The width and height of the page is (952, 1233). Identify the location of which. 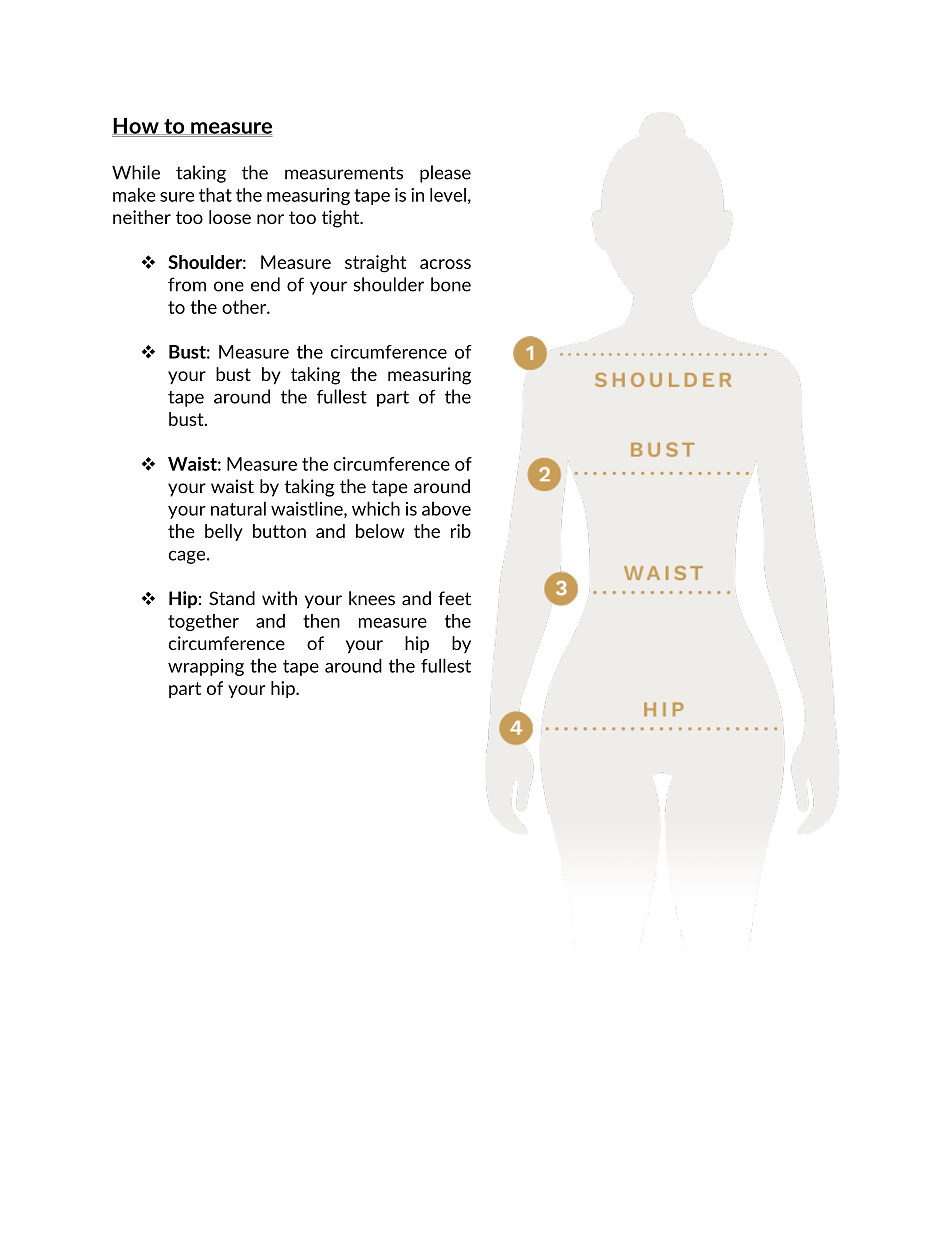
(376, 508).
